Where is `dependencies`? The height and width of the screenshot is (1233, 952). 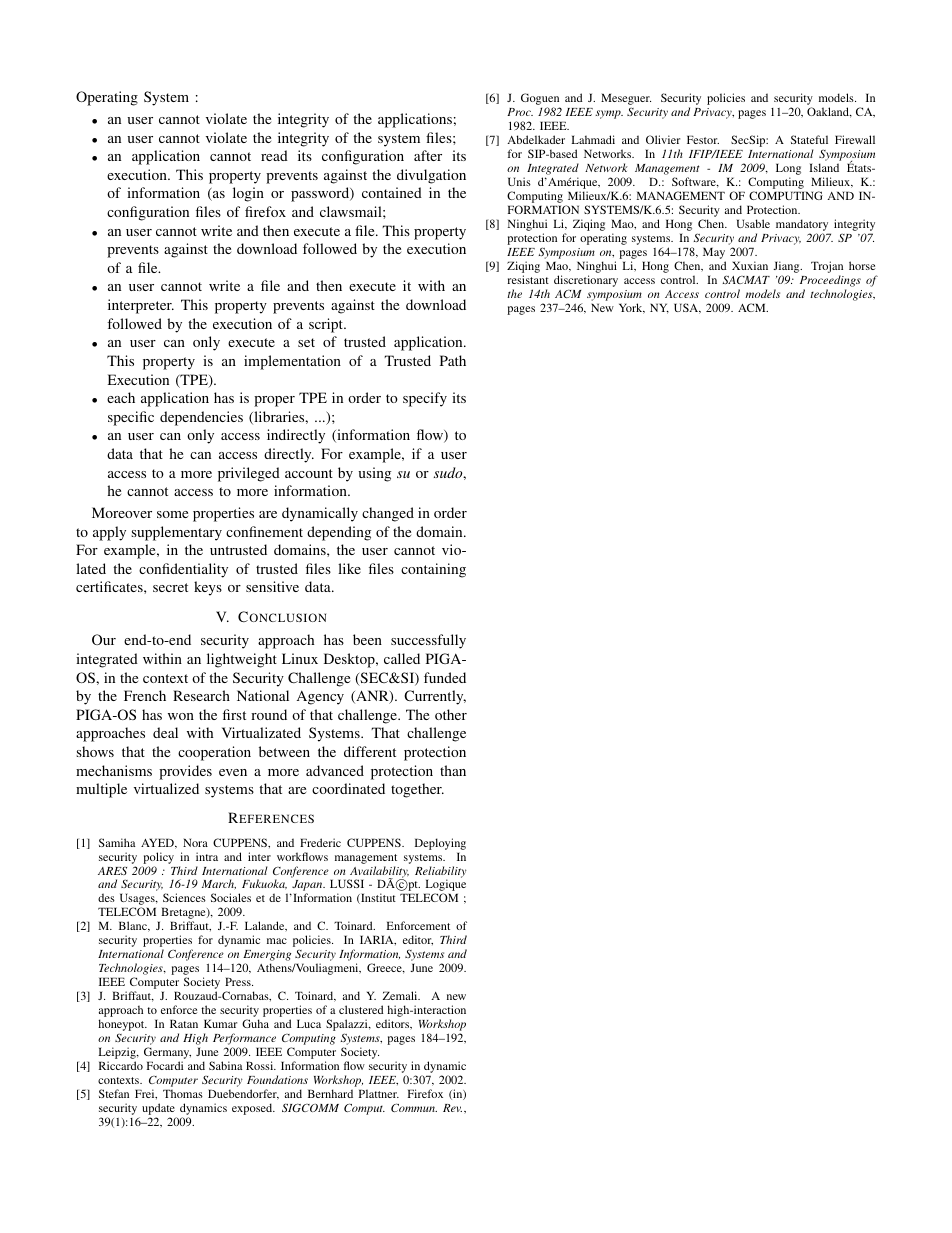 dependencies is located at coordinates (201, 418).
